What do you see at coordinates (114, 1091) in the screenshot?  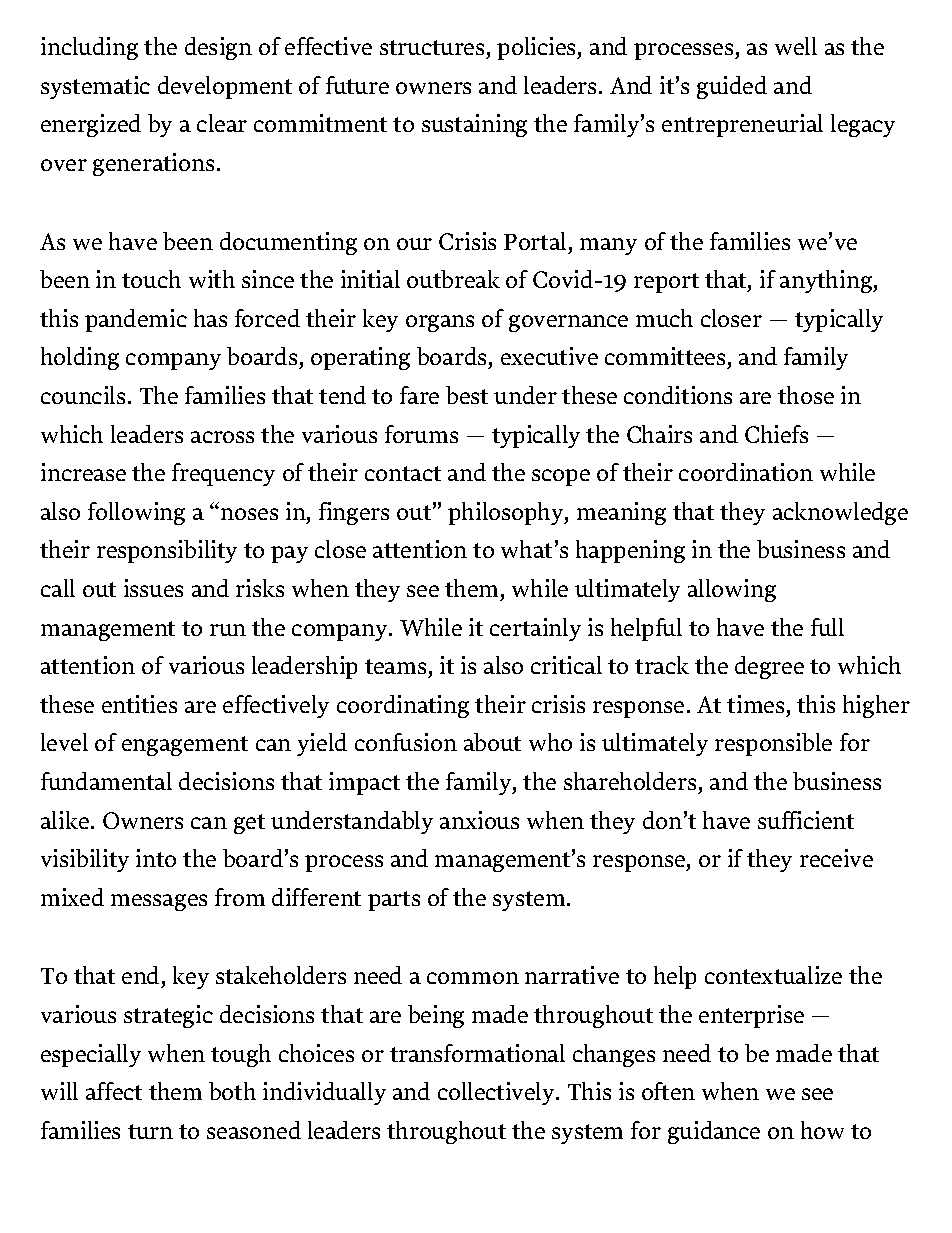 I see `affect` at bounding box center [114, 1091].
